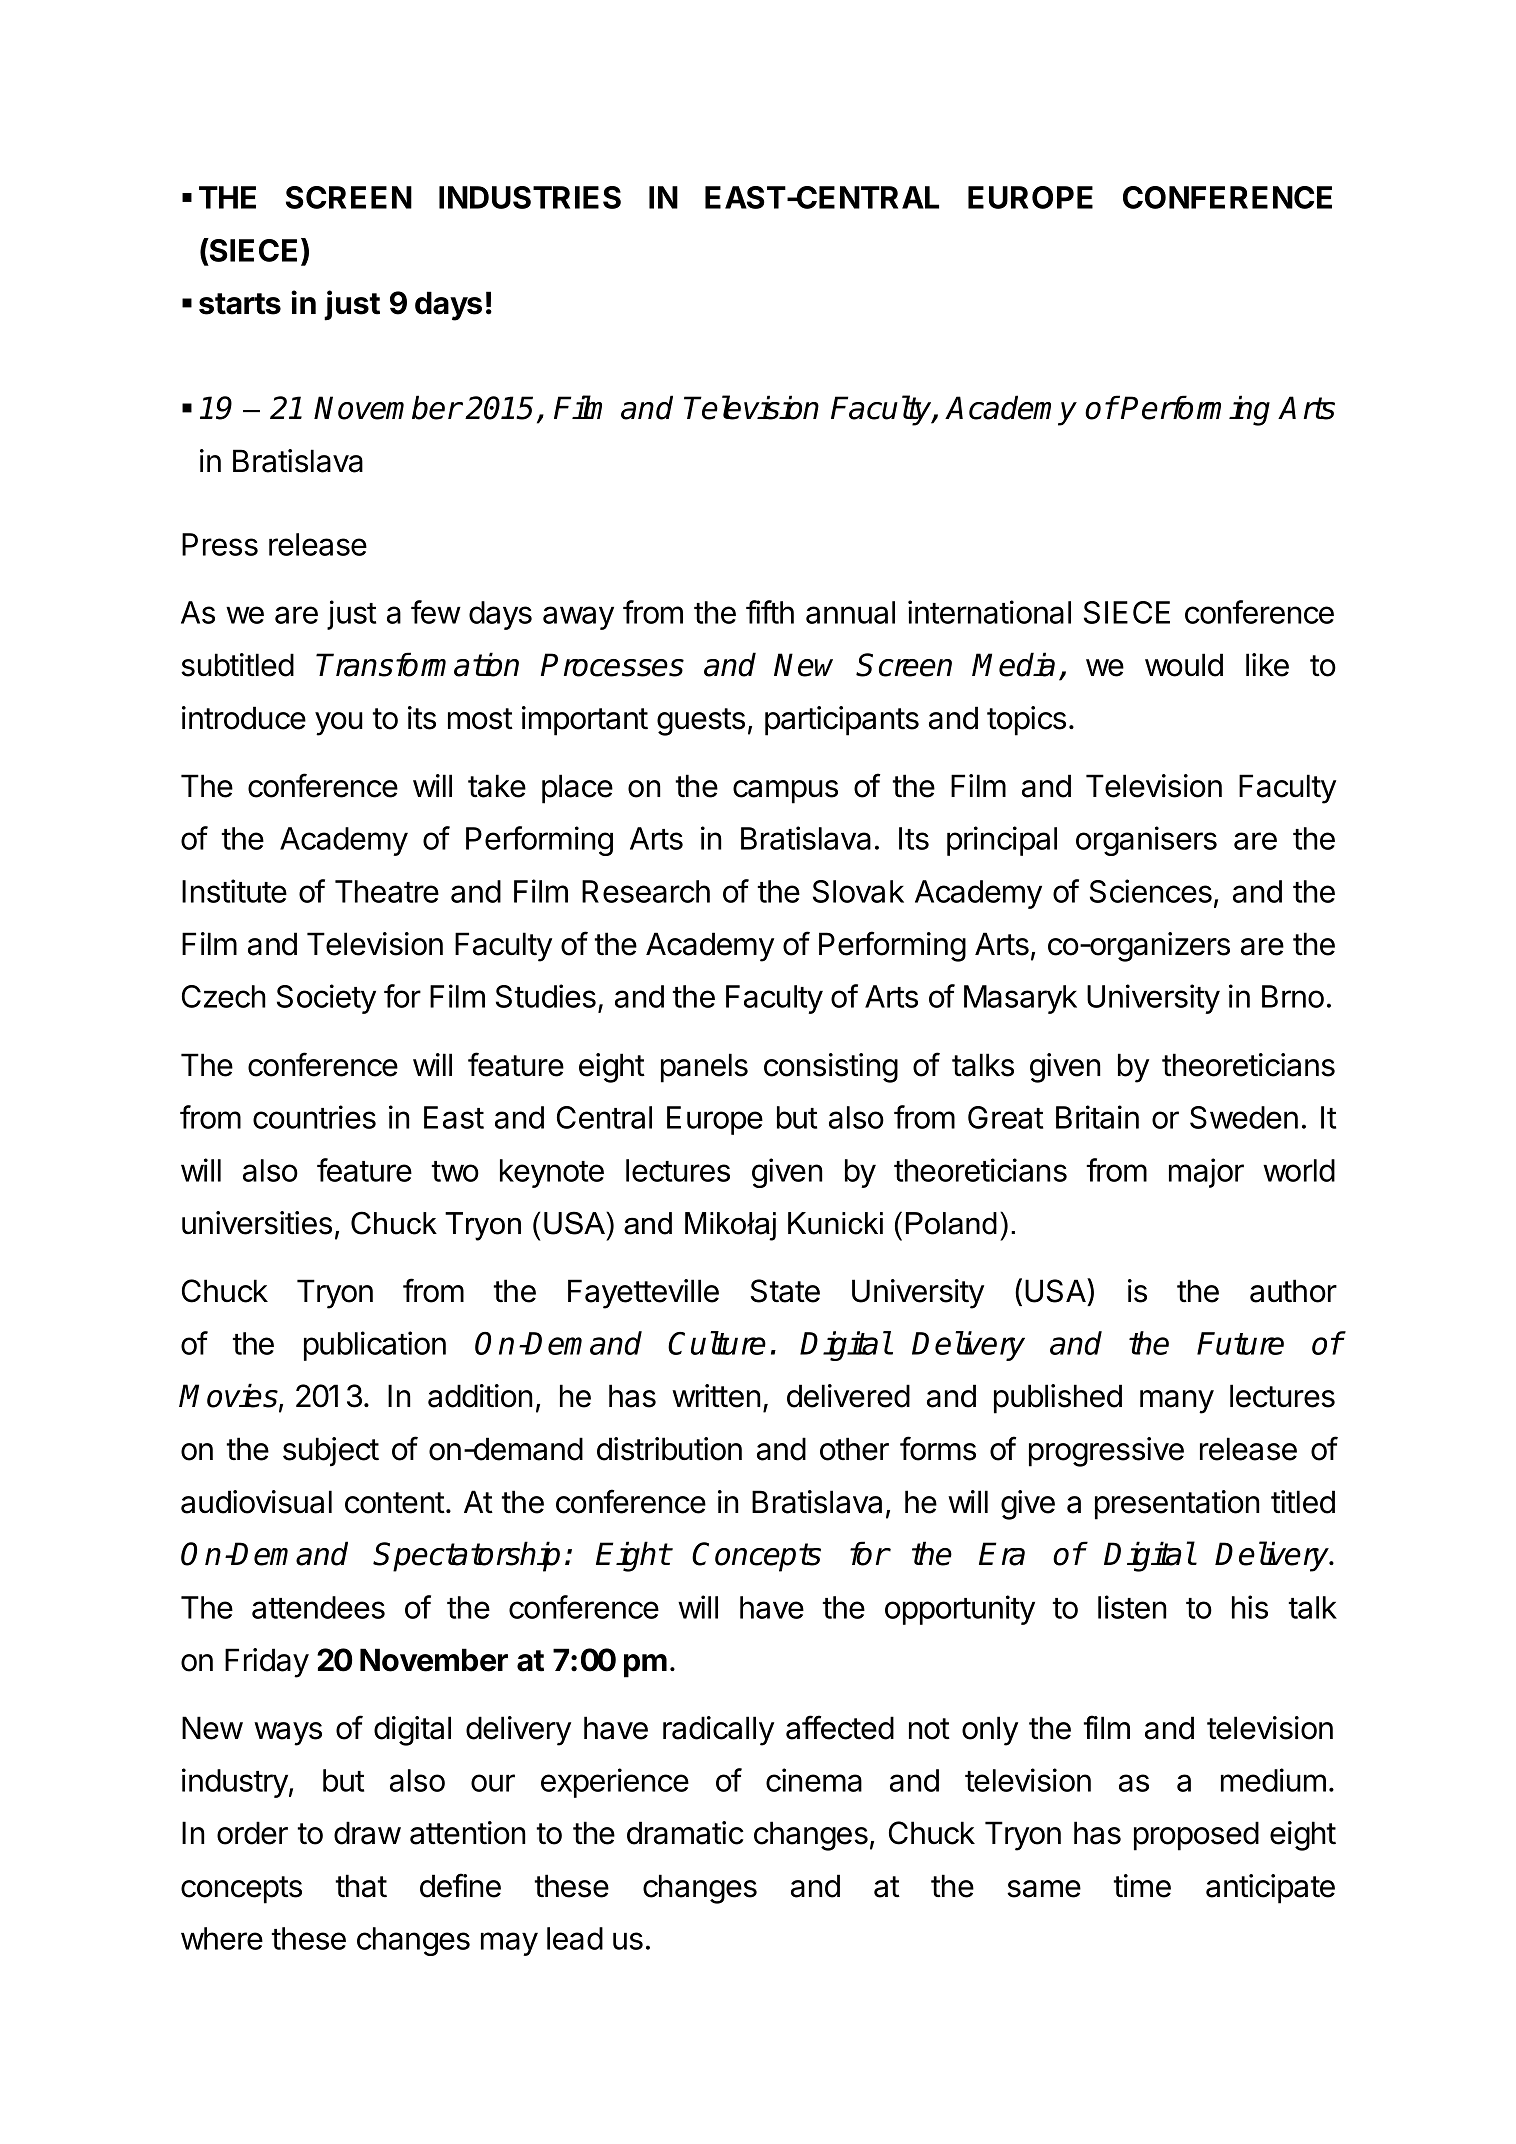 This document has height=2144, width=1516. Describe the element at coordinates (375, 1346) in the document. I see `publication` at that location.
